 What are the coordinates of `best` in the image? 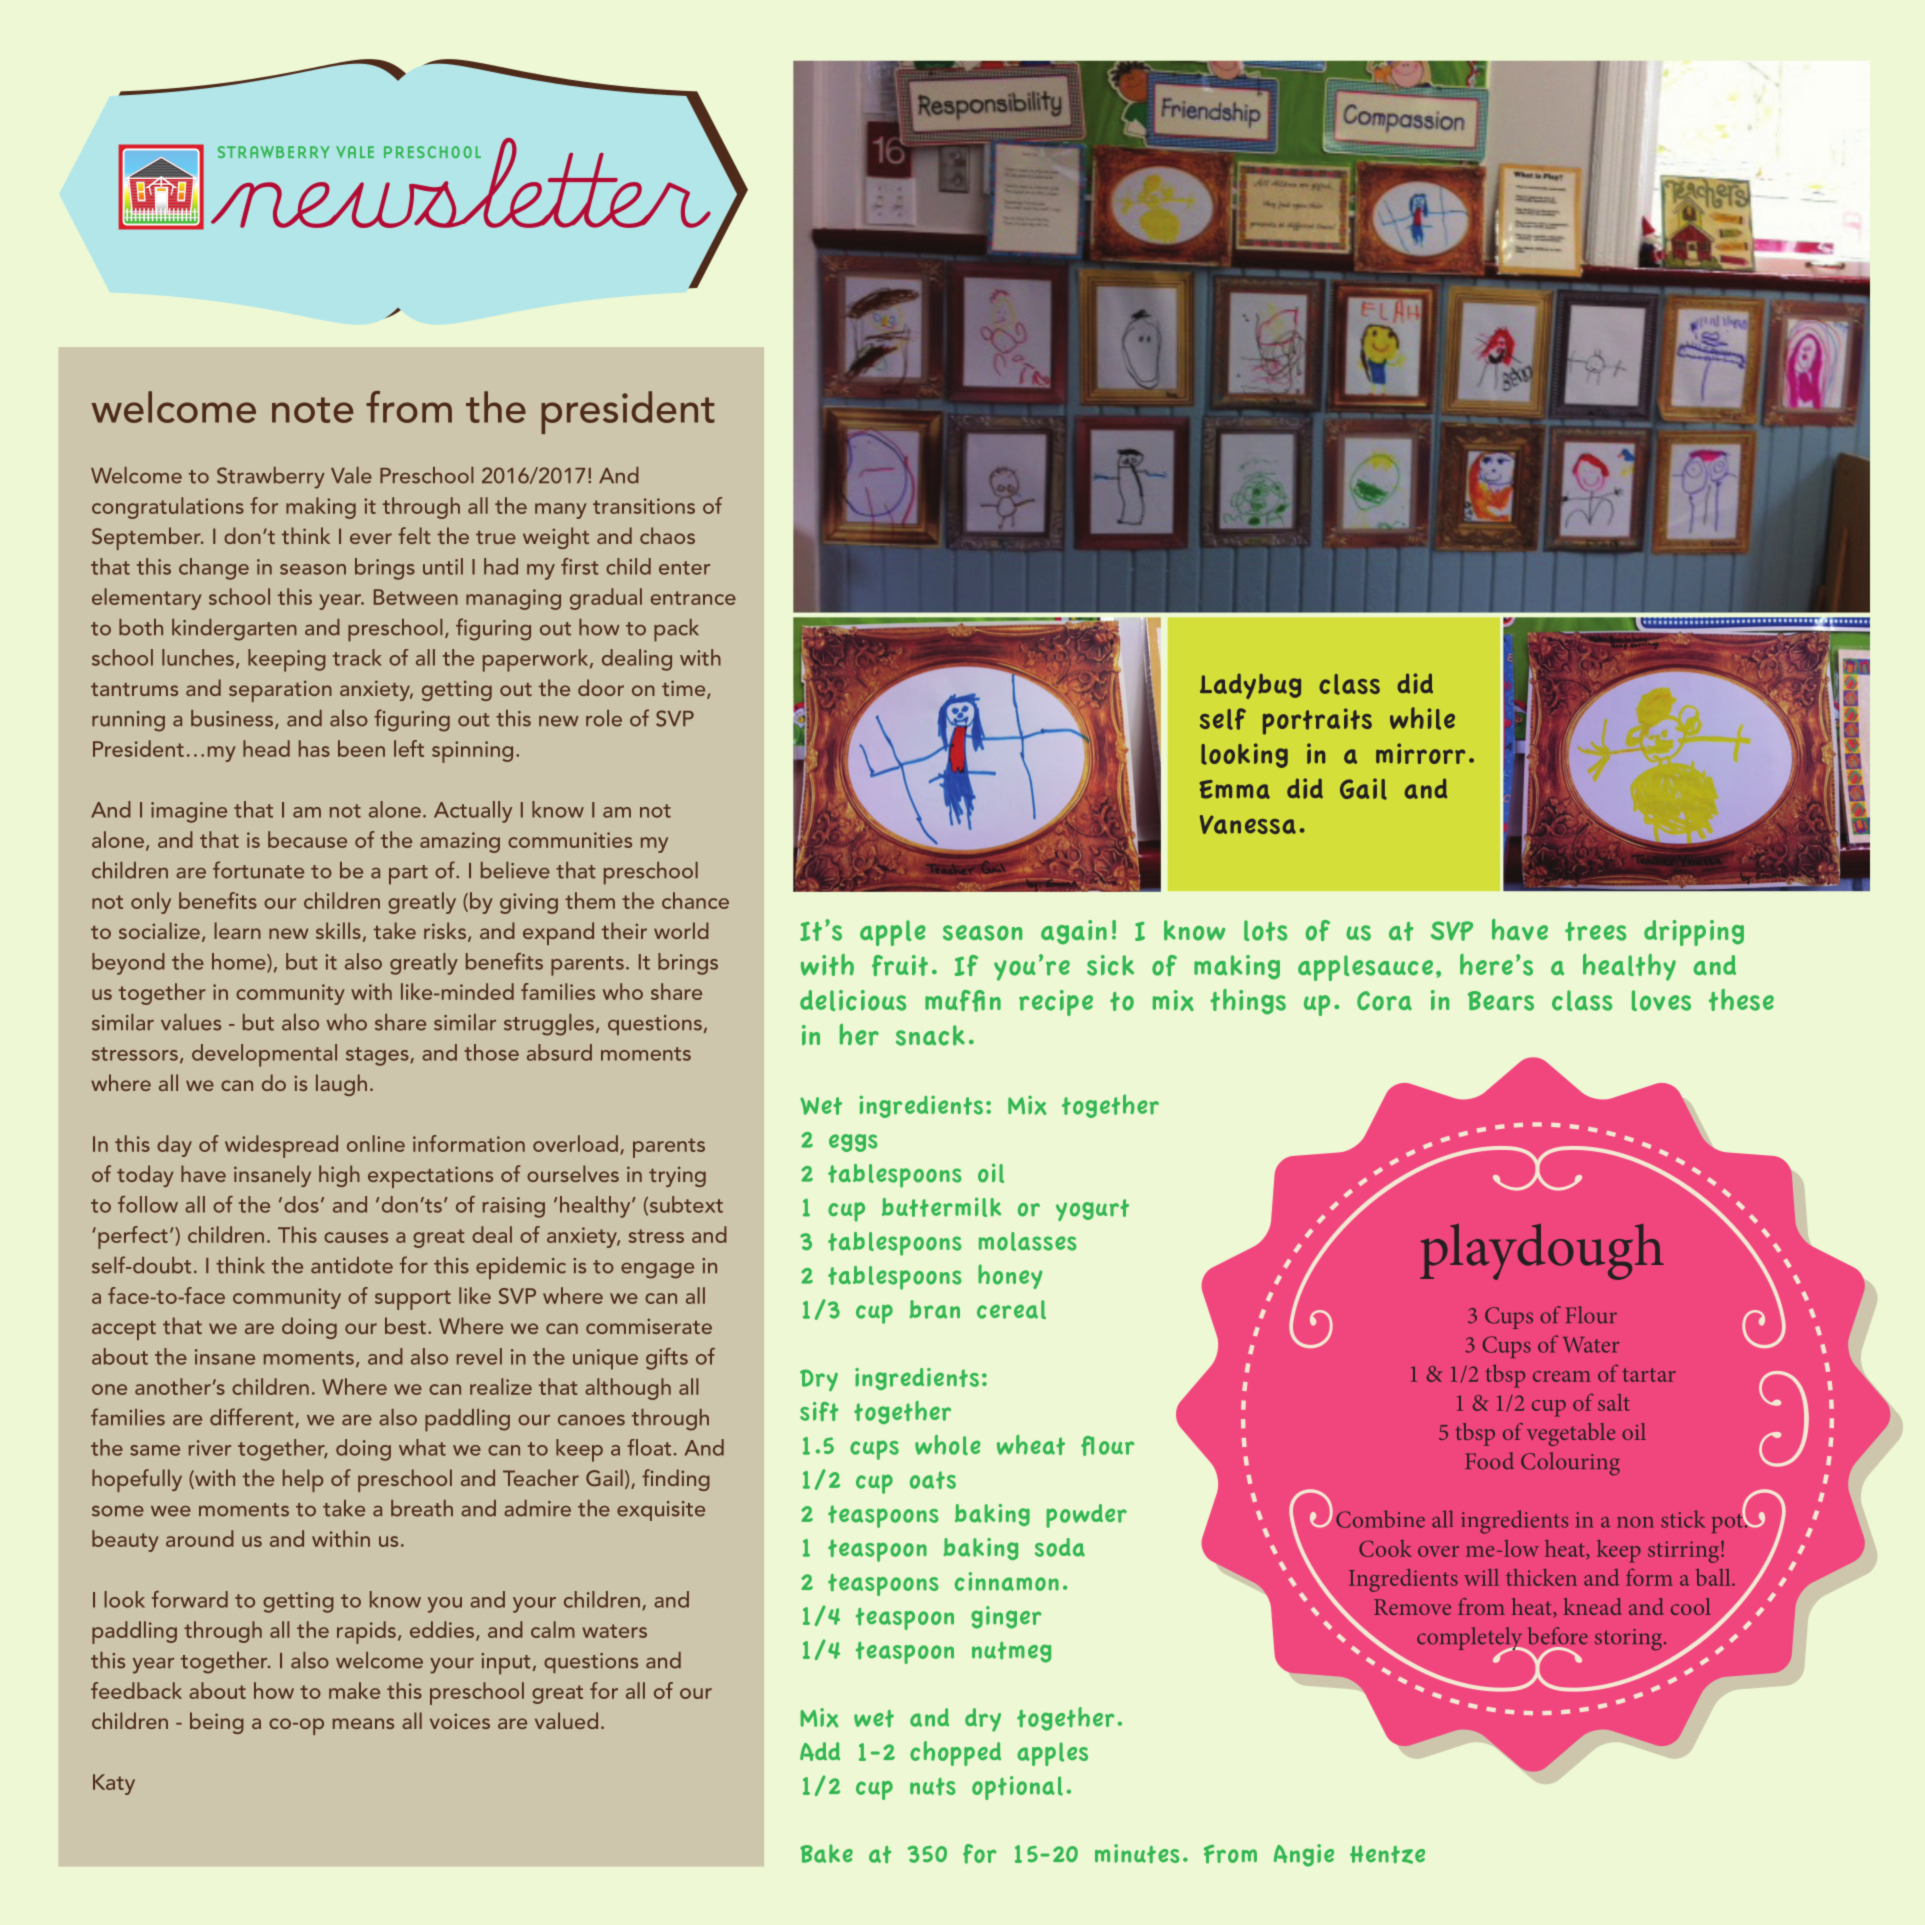 It's located at (405, 1325).
